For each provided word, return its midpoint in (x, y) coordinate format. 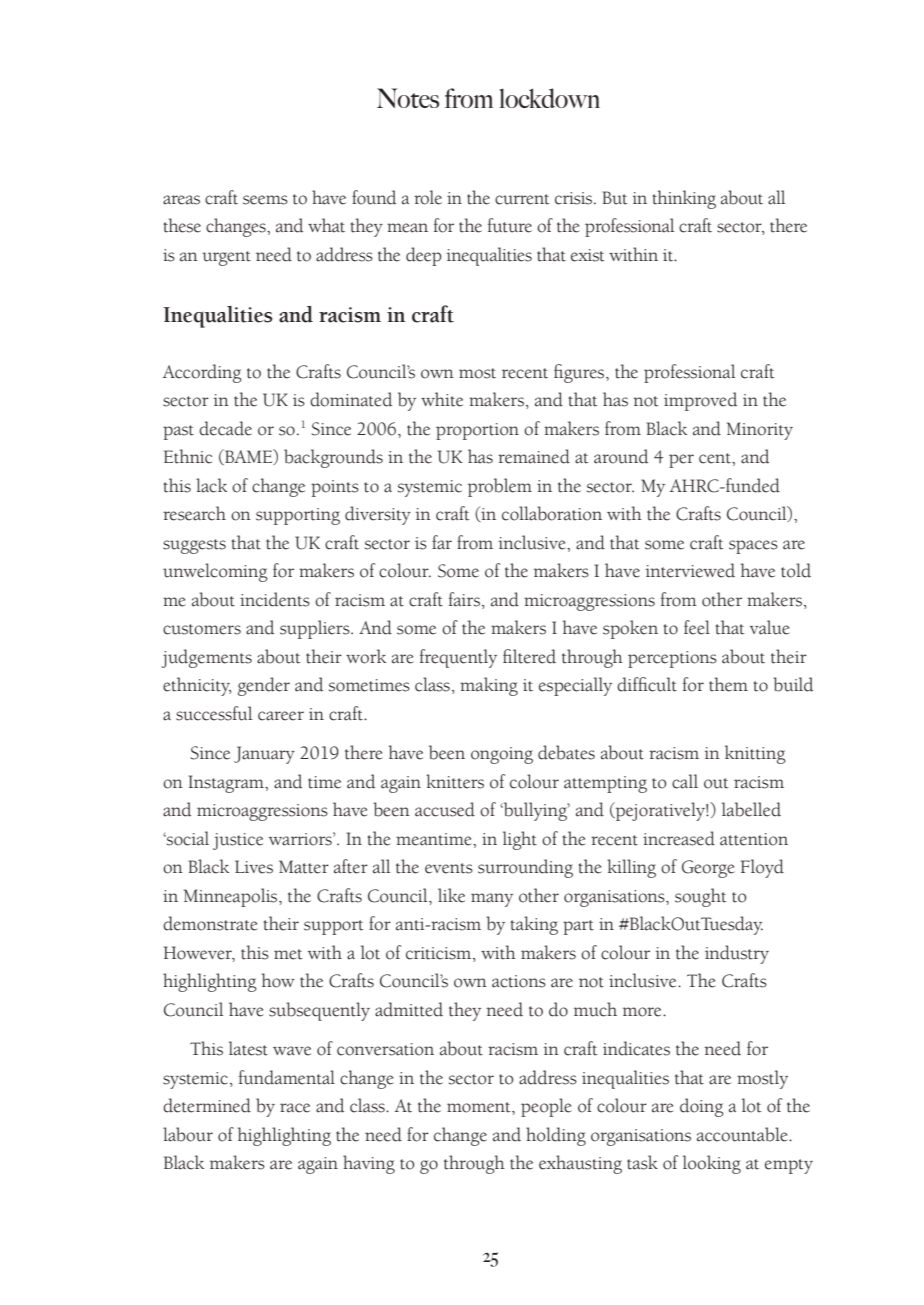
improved (700, 401)
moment (480, 1107)
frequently (458, 658)
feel (697, 627)
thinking (684, 199)
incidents (275, 599)
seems (265, 200)
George (708, 869)
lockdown (549, 98)
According (202, 373)
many (492, 900)
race (295, 1108)
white (442, 399)
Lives (254, 867)
